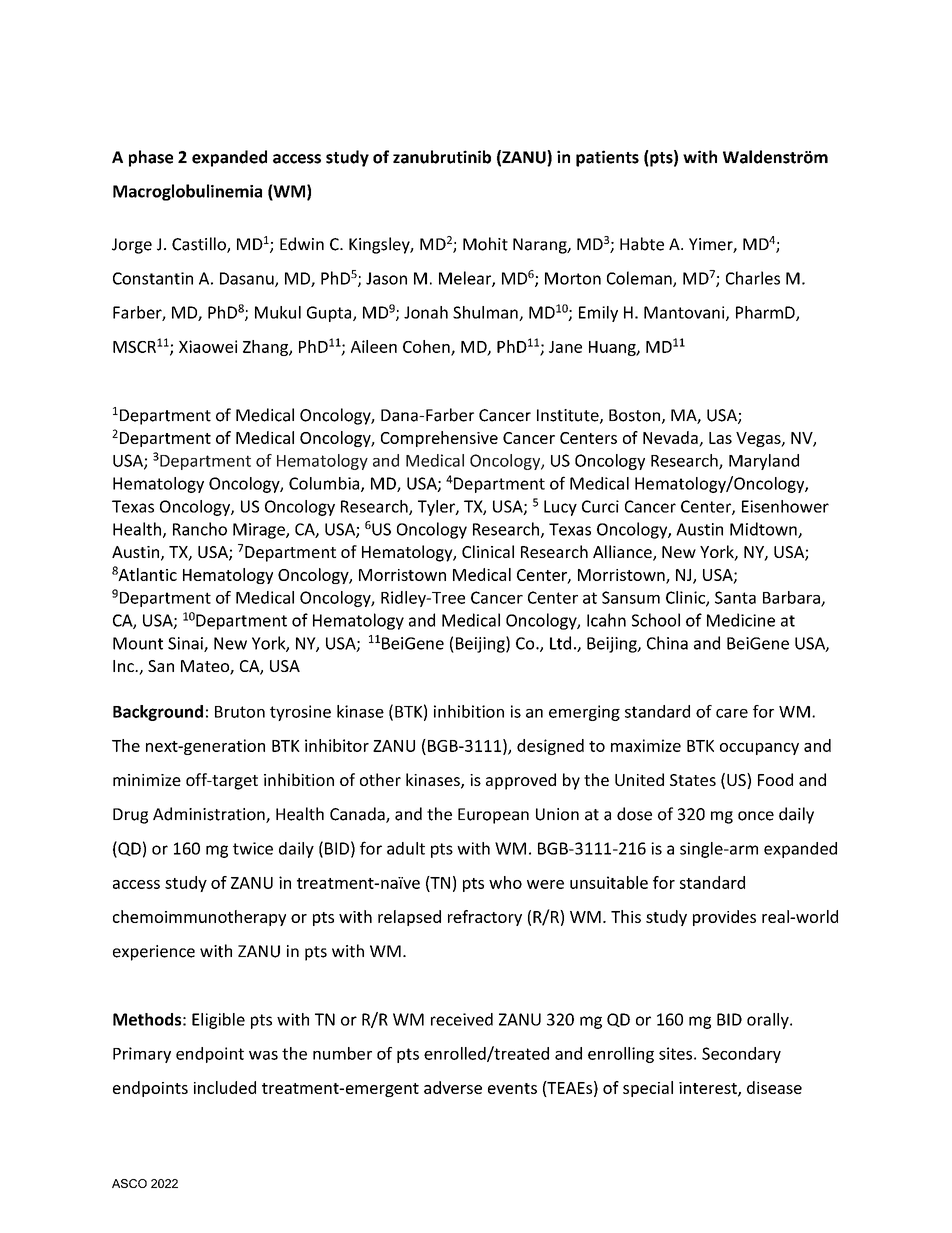 Image resolution: width=952 pixels, height=1233 pixels. Describe the element at coordinates (667, 643) in the page. I see `China` at that location.
